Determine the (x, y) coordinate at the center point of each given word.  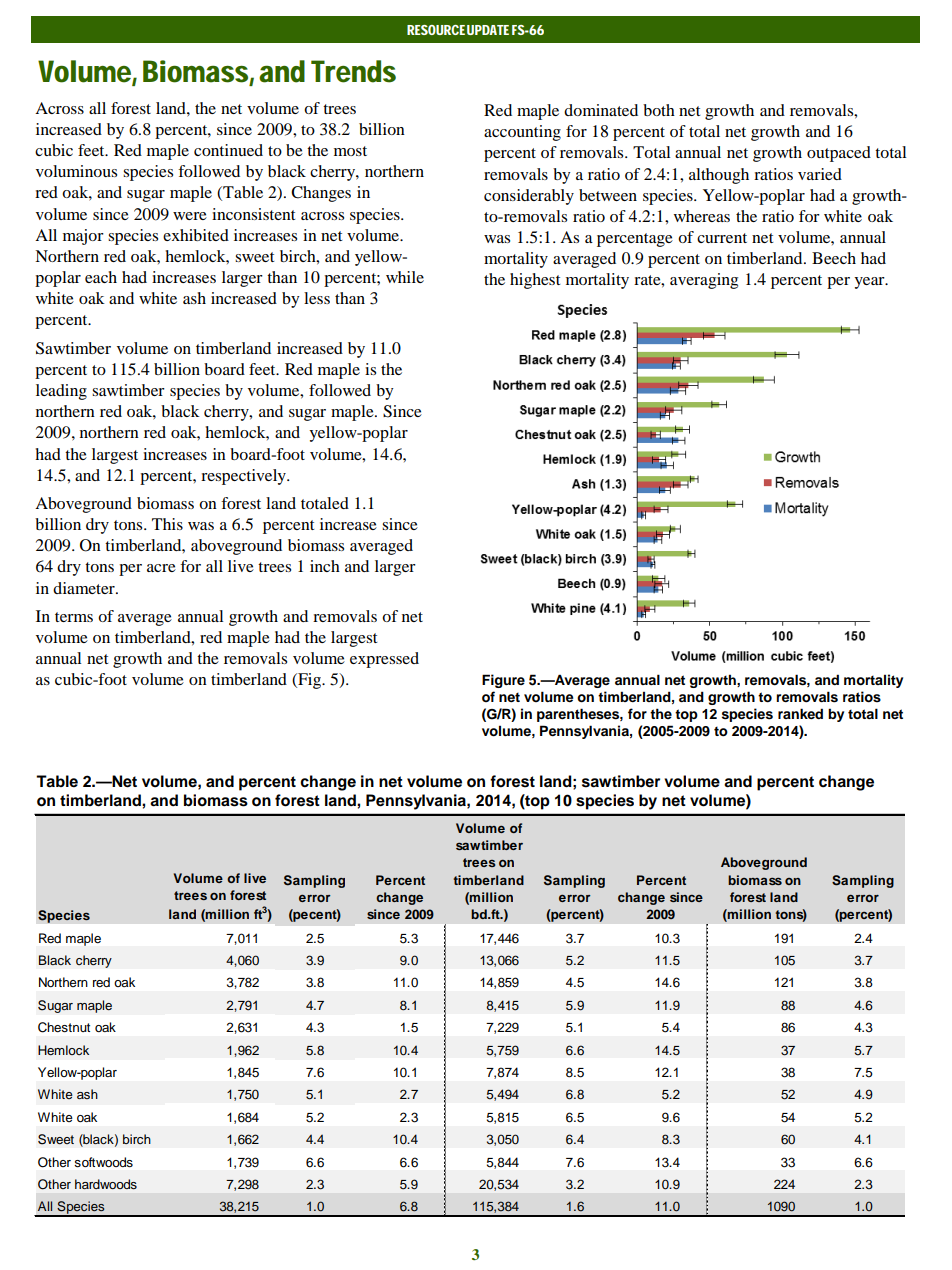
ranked (800, 713)
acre (161, 568)
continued (228, 150)
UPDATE (488, 30)
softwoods (103, 1162)
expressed (384, 660)
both (659, 110)
